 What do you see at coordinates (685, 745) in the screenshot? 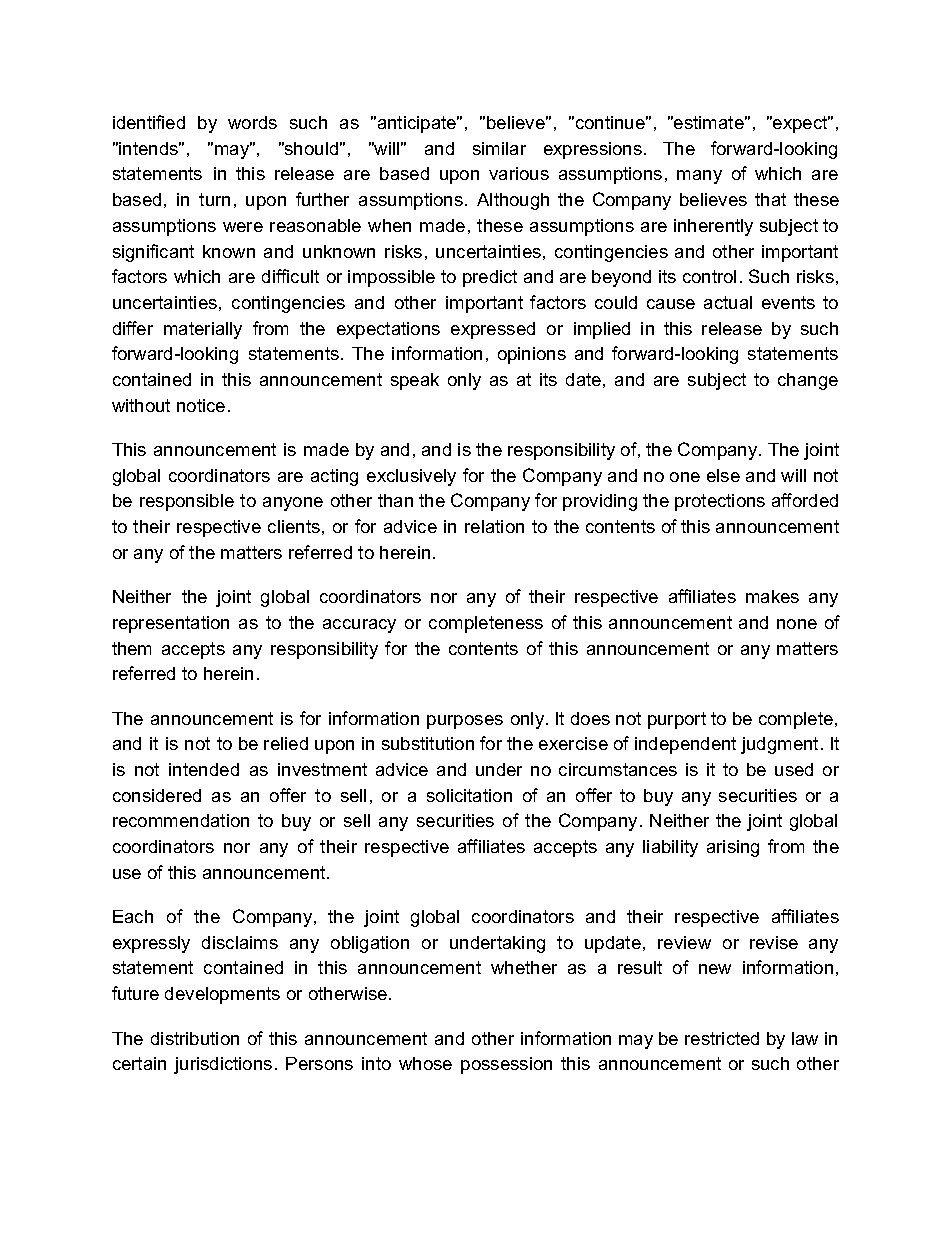
I see `independent` at bounding box center [685, 745].
